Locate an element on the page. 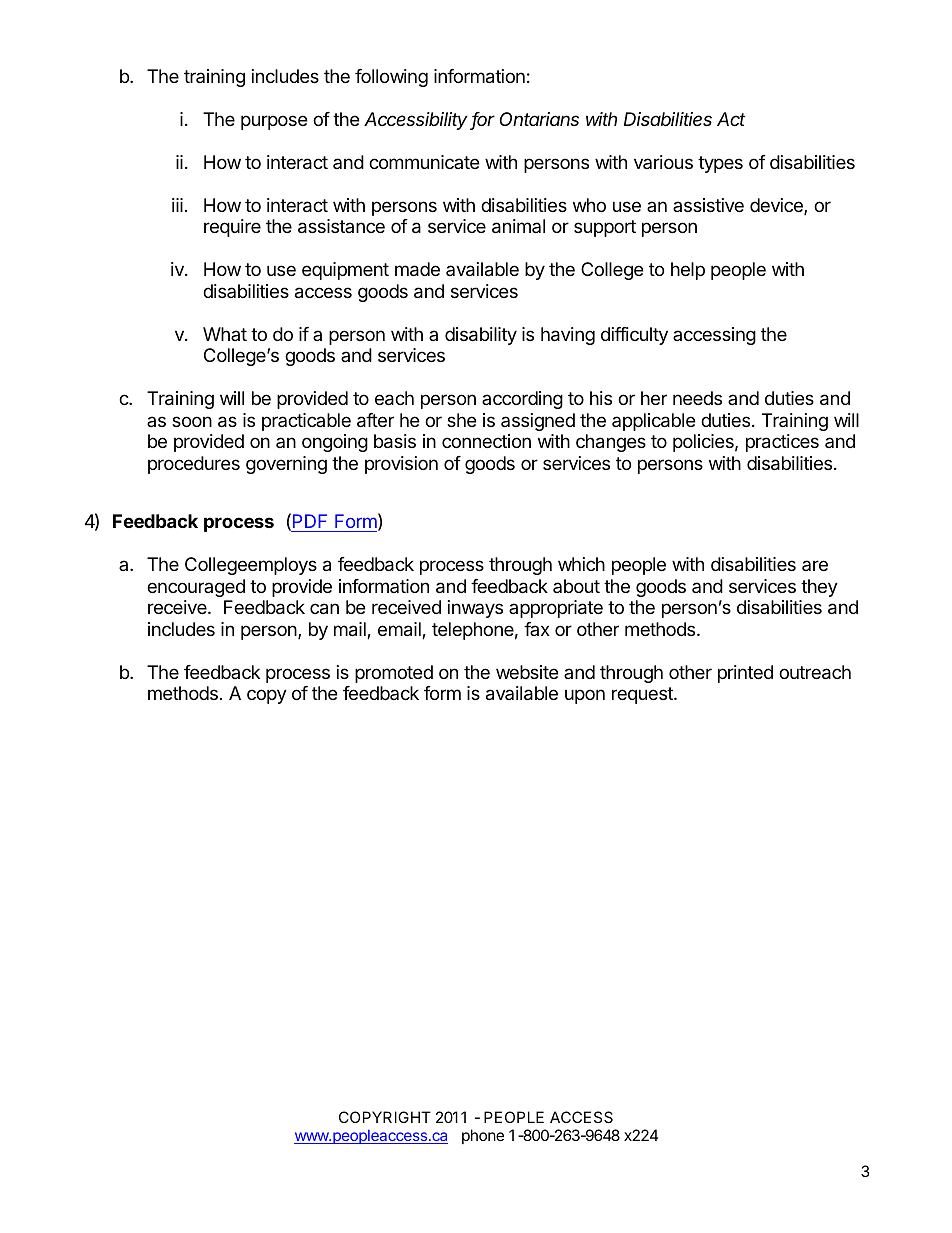 The width and height of the document is (952, 1233). practicable is located at coordinates (306, 422).
